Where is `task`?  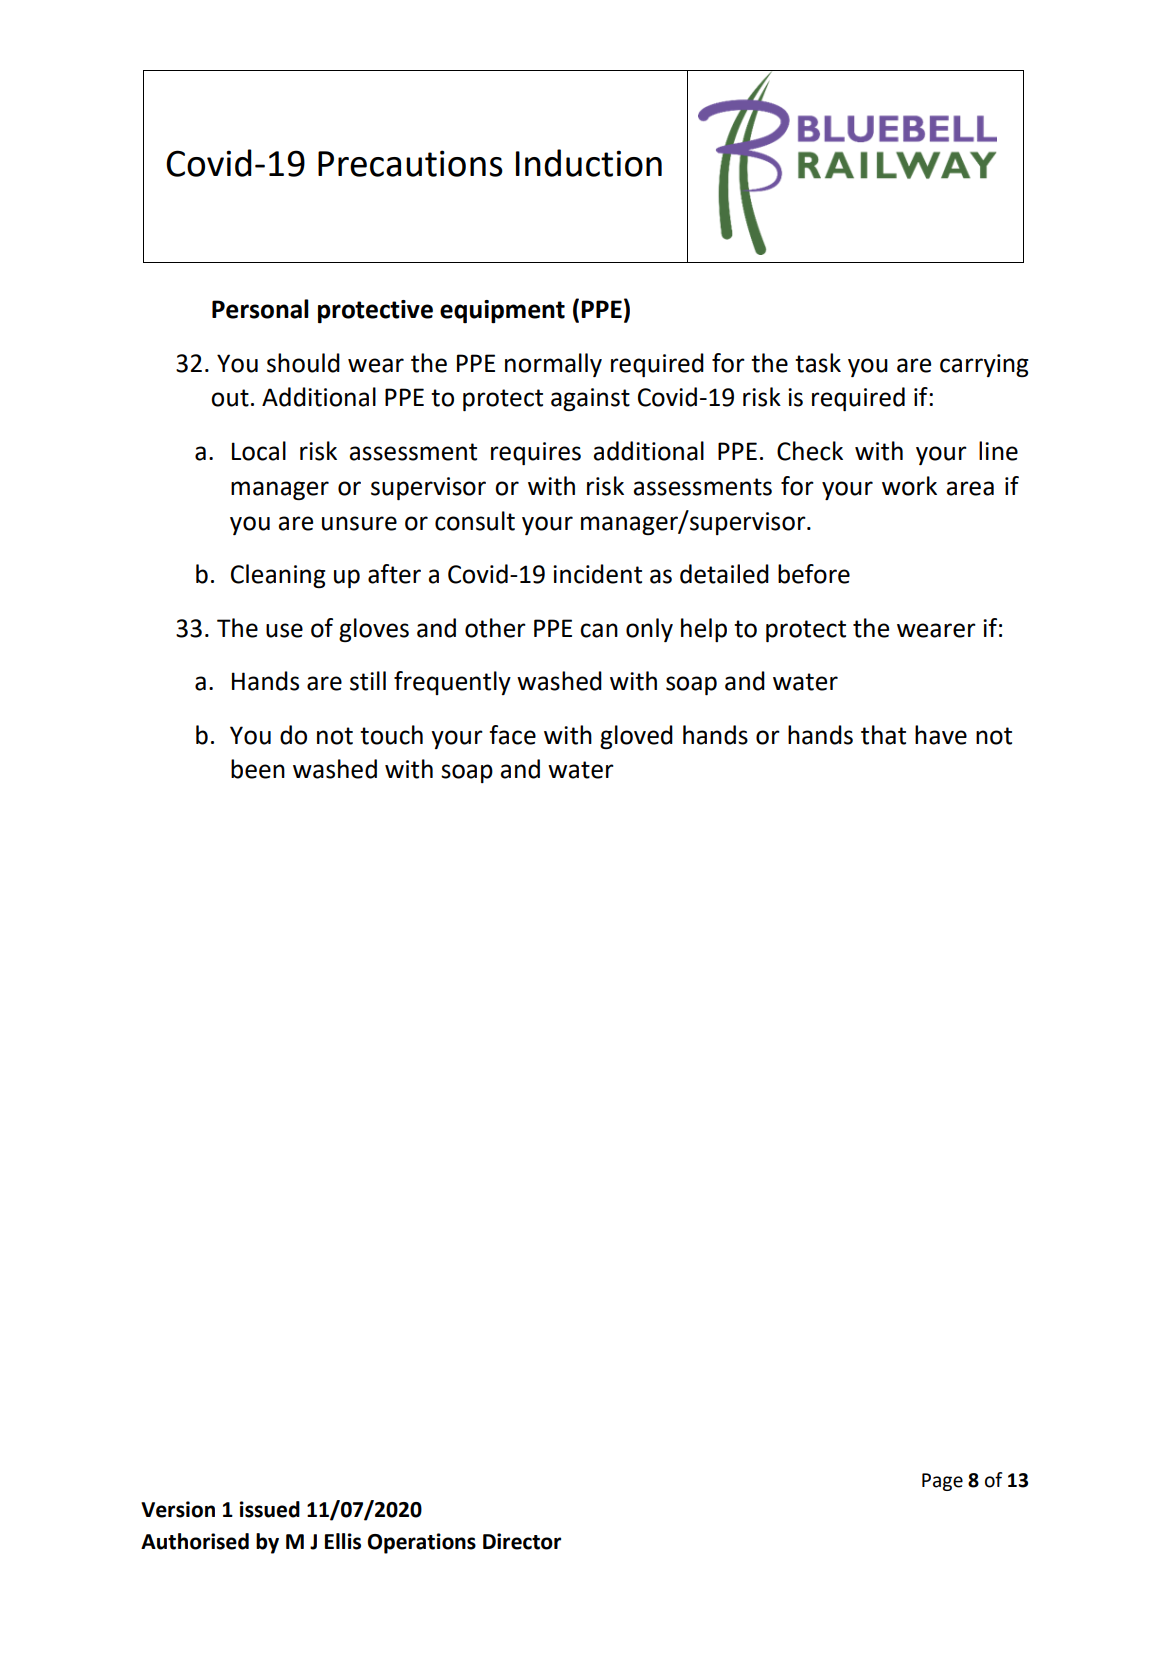 task is located at coordinates (818, 363).
